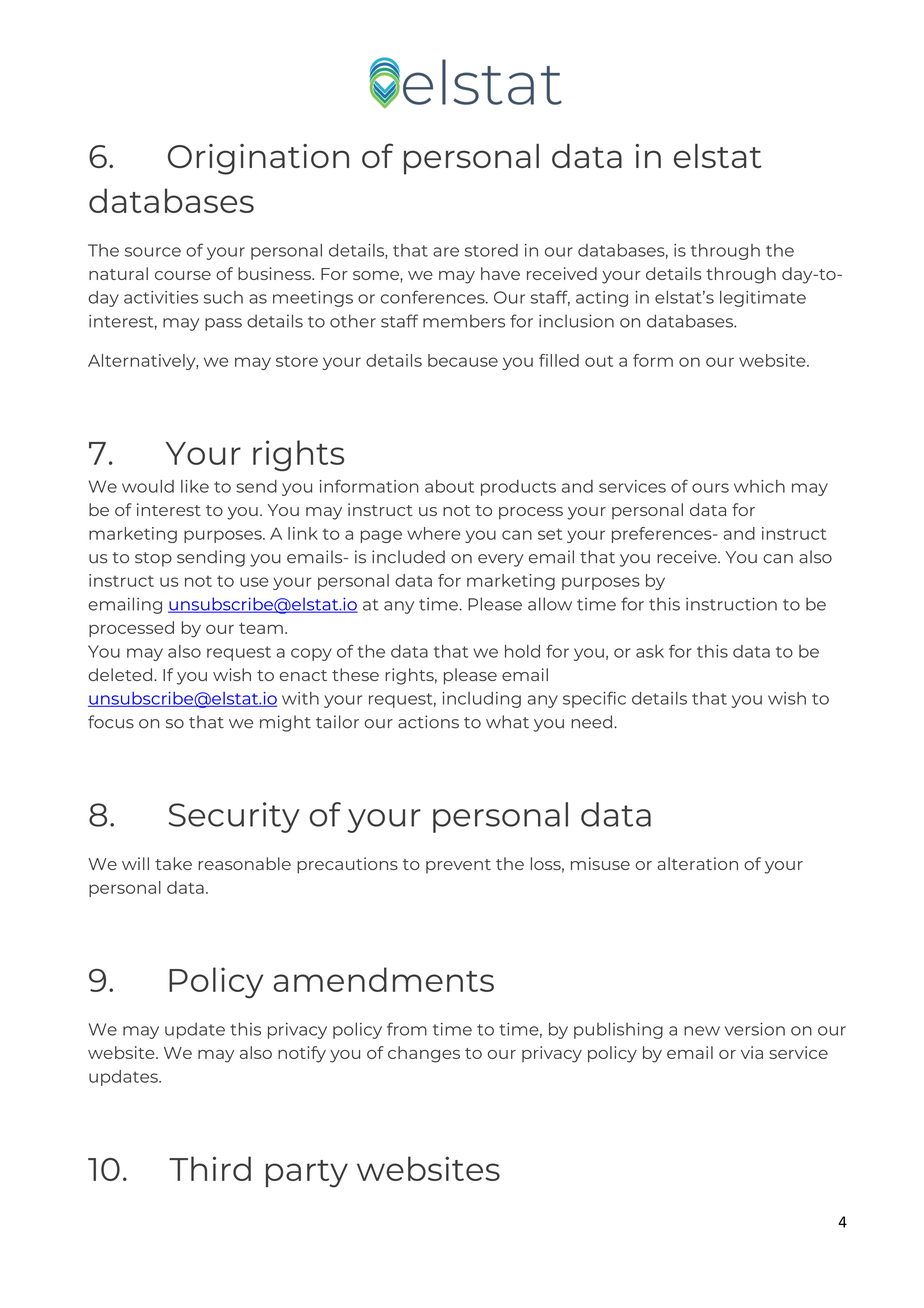 This image has width=924, height=1308. Describe the element at coordinates (258, 159) in the image. I see `Origination` at that location.
